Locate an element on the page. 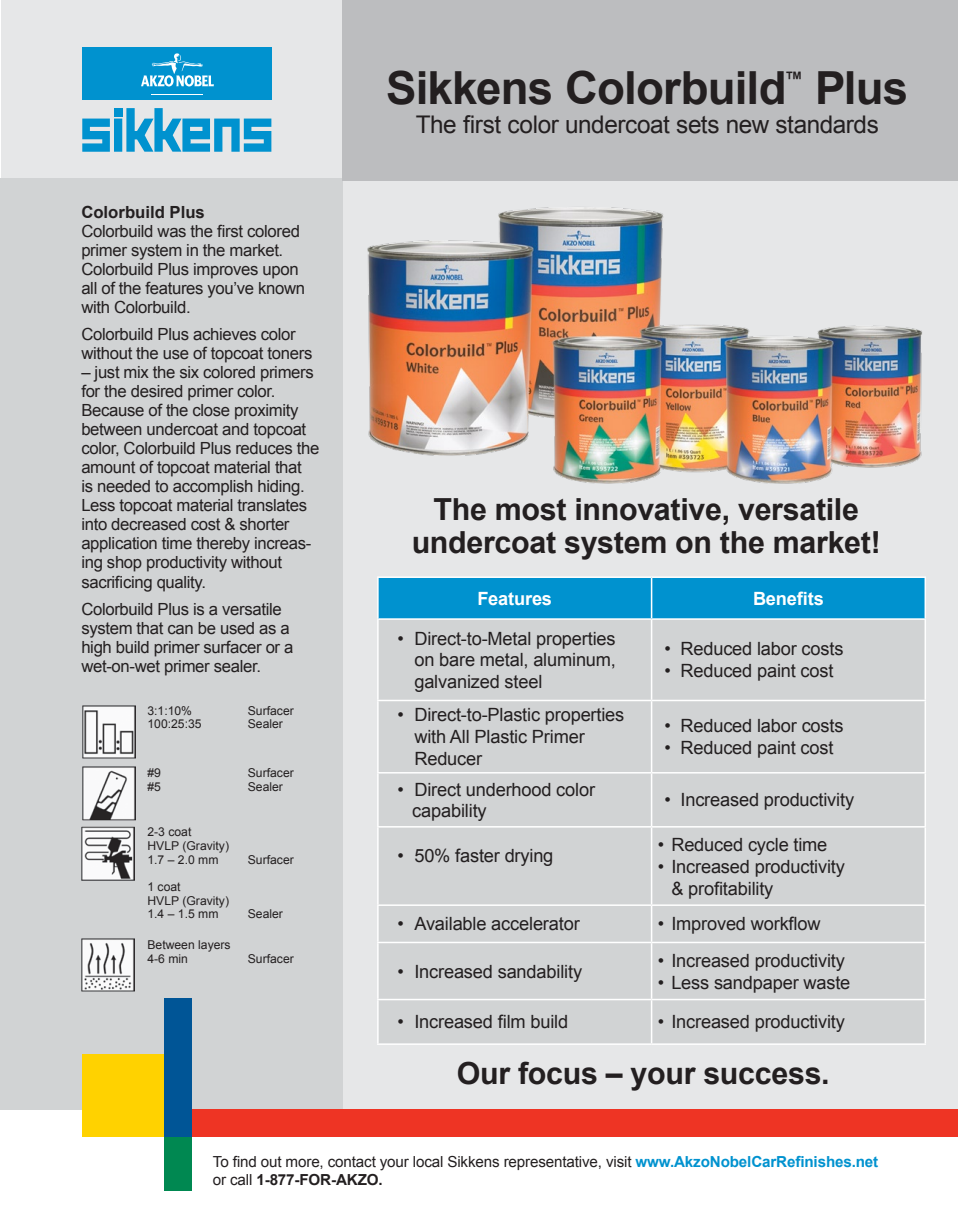 The image size is (958, 1232). bare is located at coordinates (457, 660).
